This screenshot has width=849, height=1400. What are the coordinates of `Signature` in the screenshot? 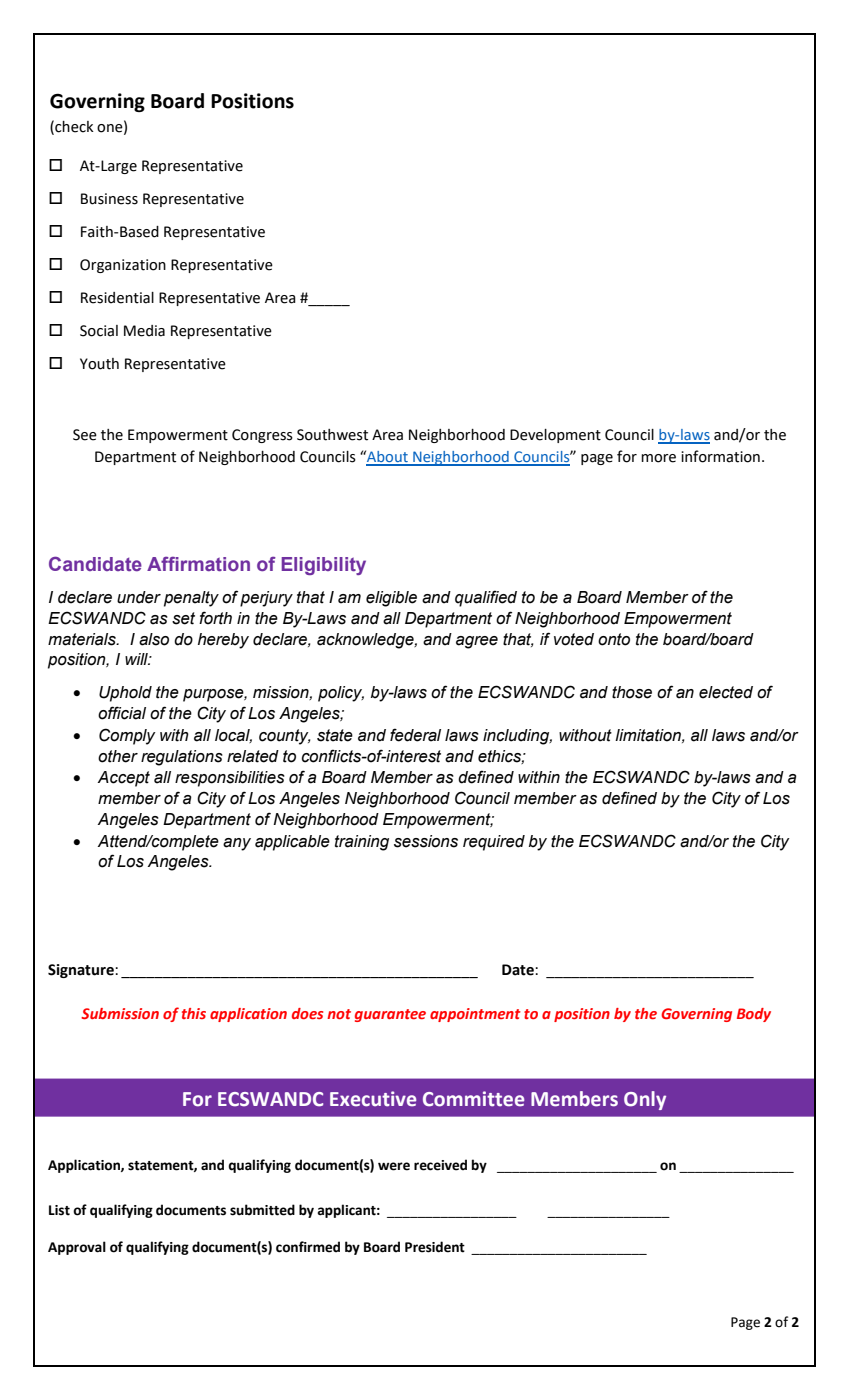 It's located at (82, 971).
